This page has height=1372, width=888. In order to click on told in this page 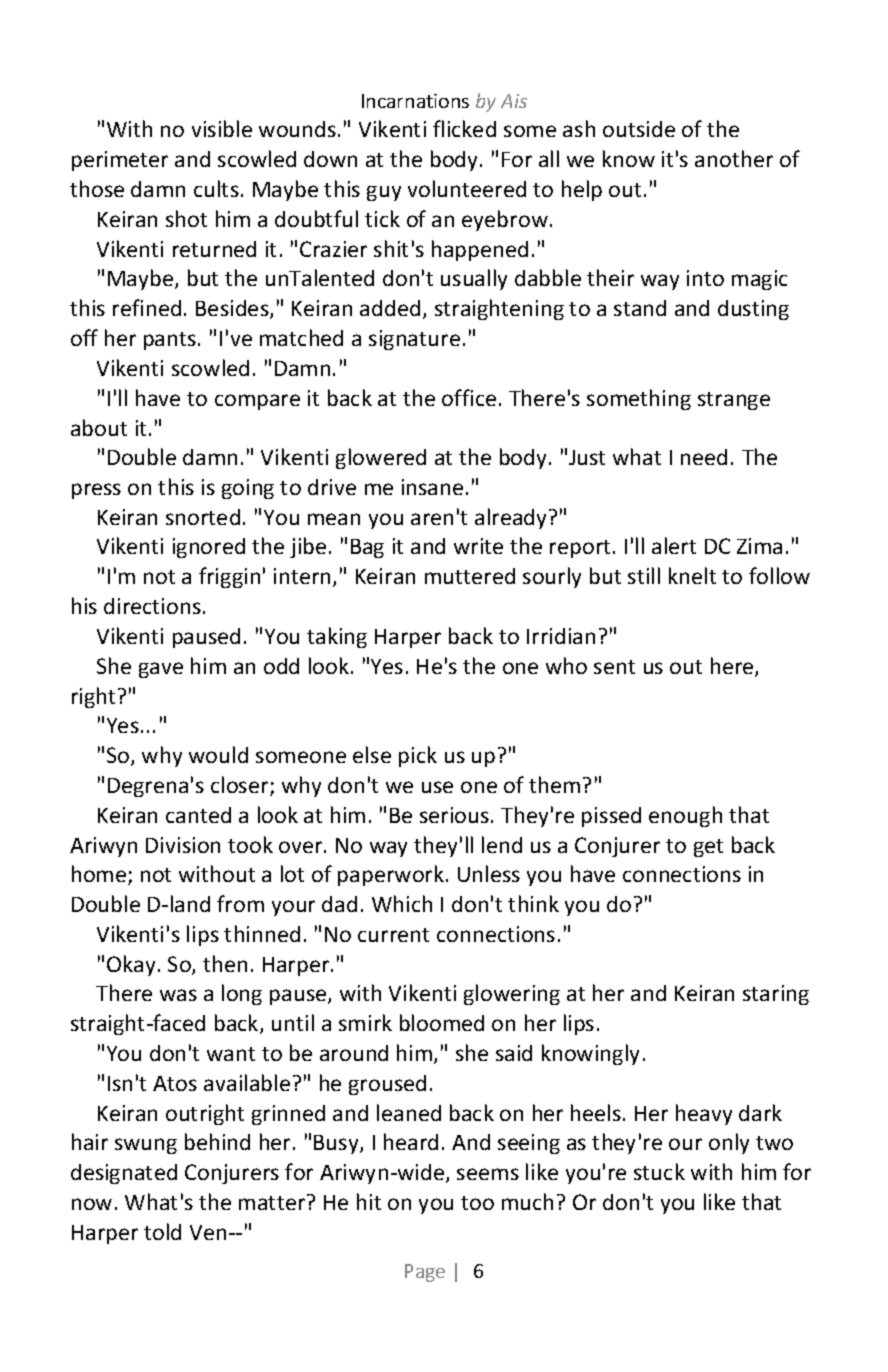, I will do `click(162, 1231)`.
